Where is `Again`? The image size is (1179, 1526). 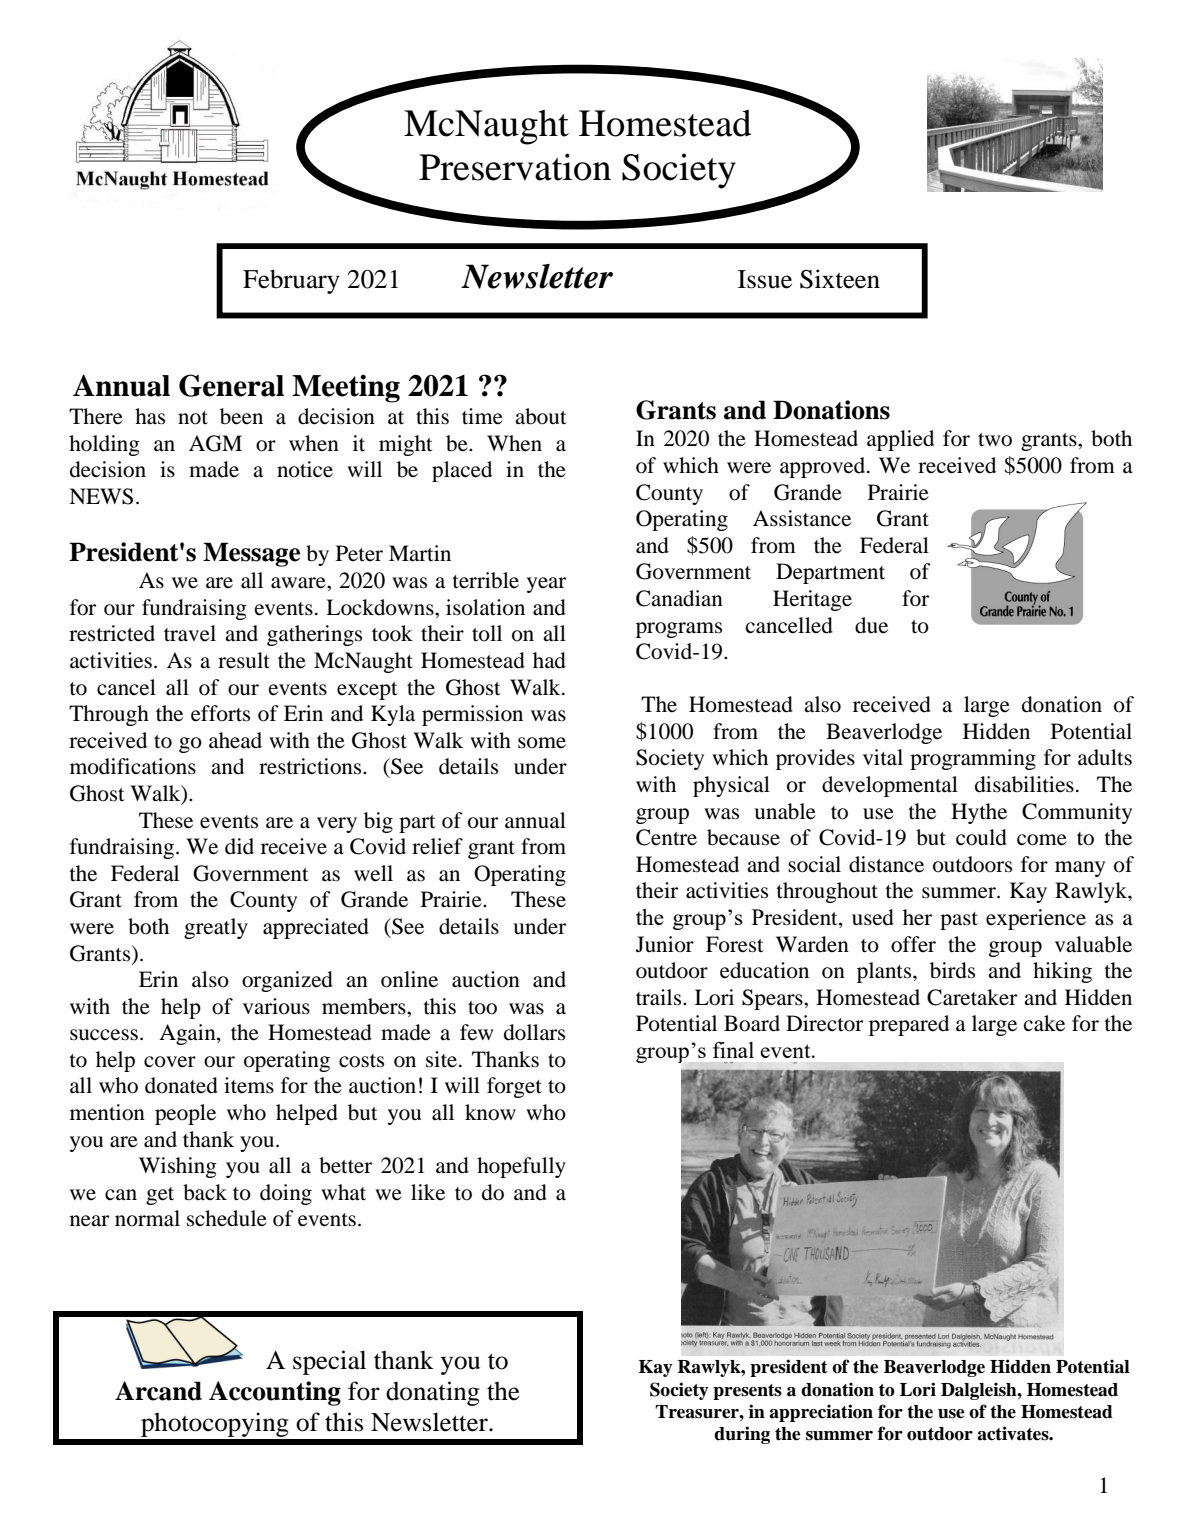 Again is located at coordinates (188, 1034).
